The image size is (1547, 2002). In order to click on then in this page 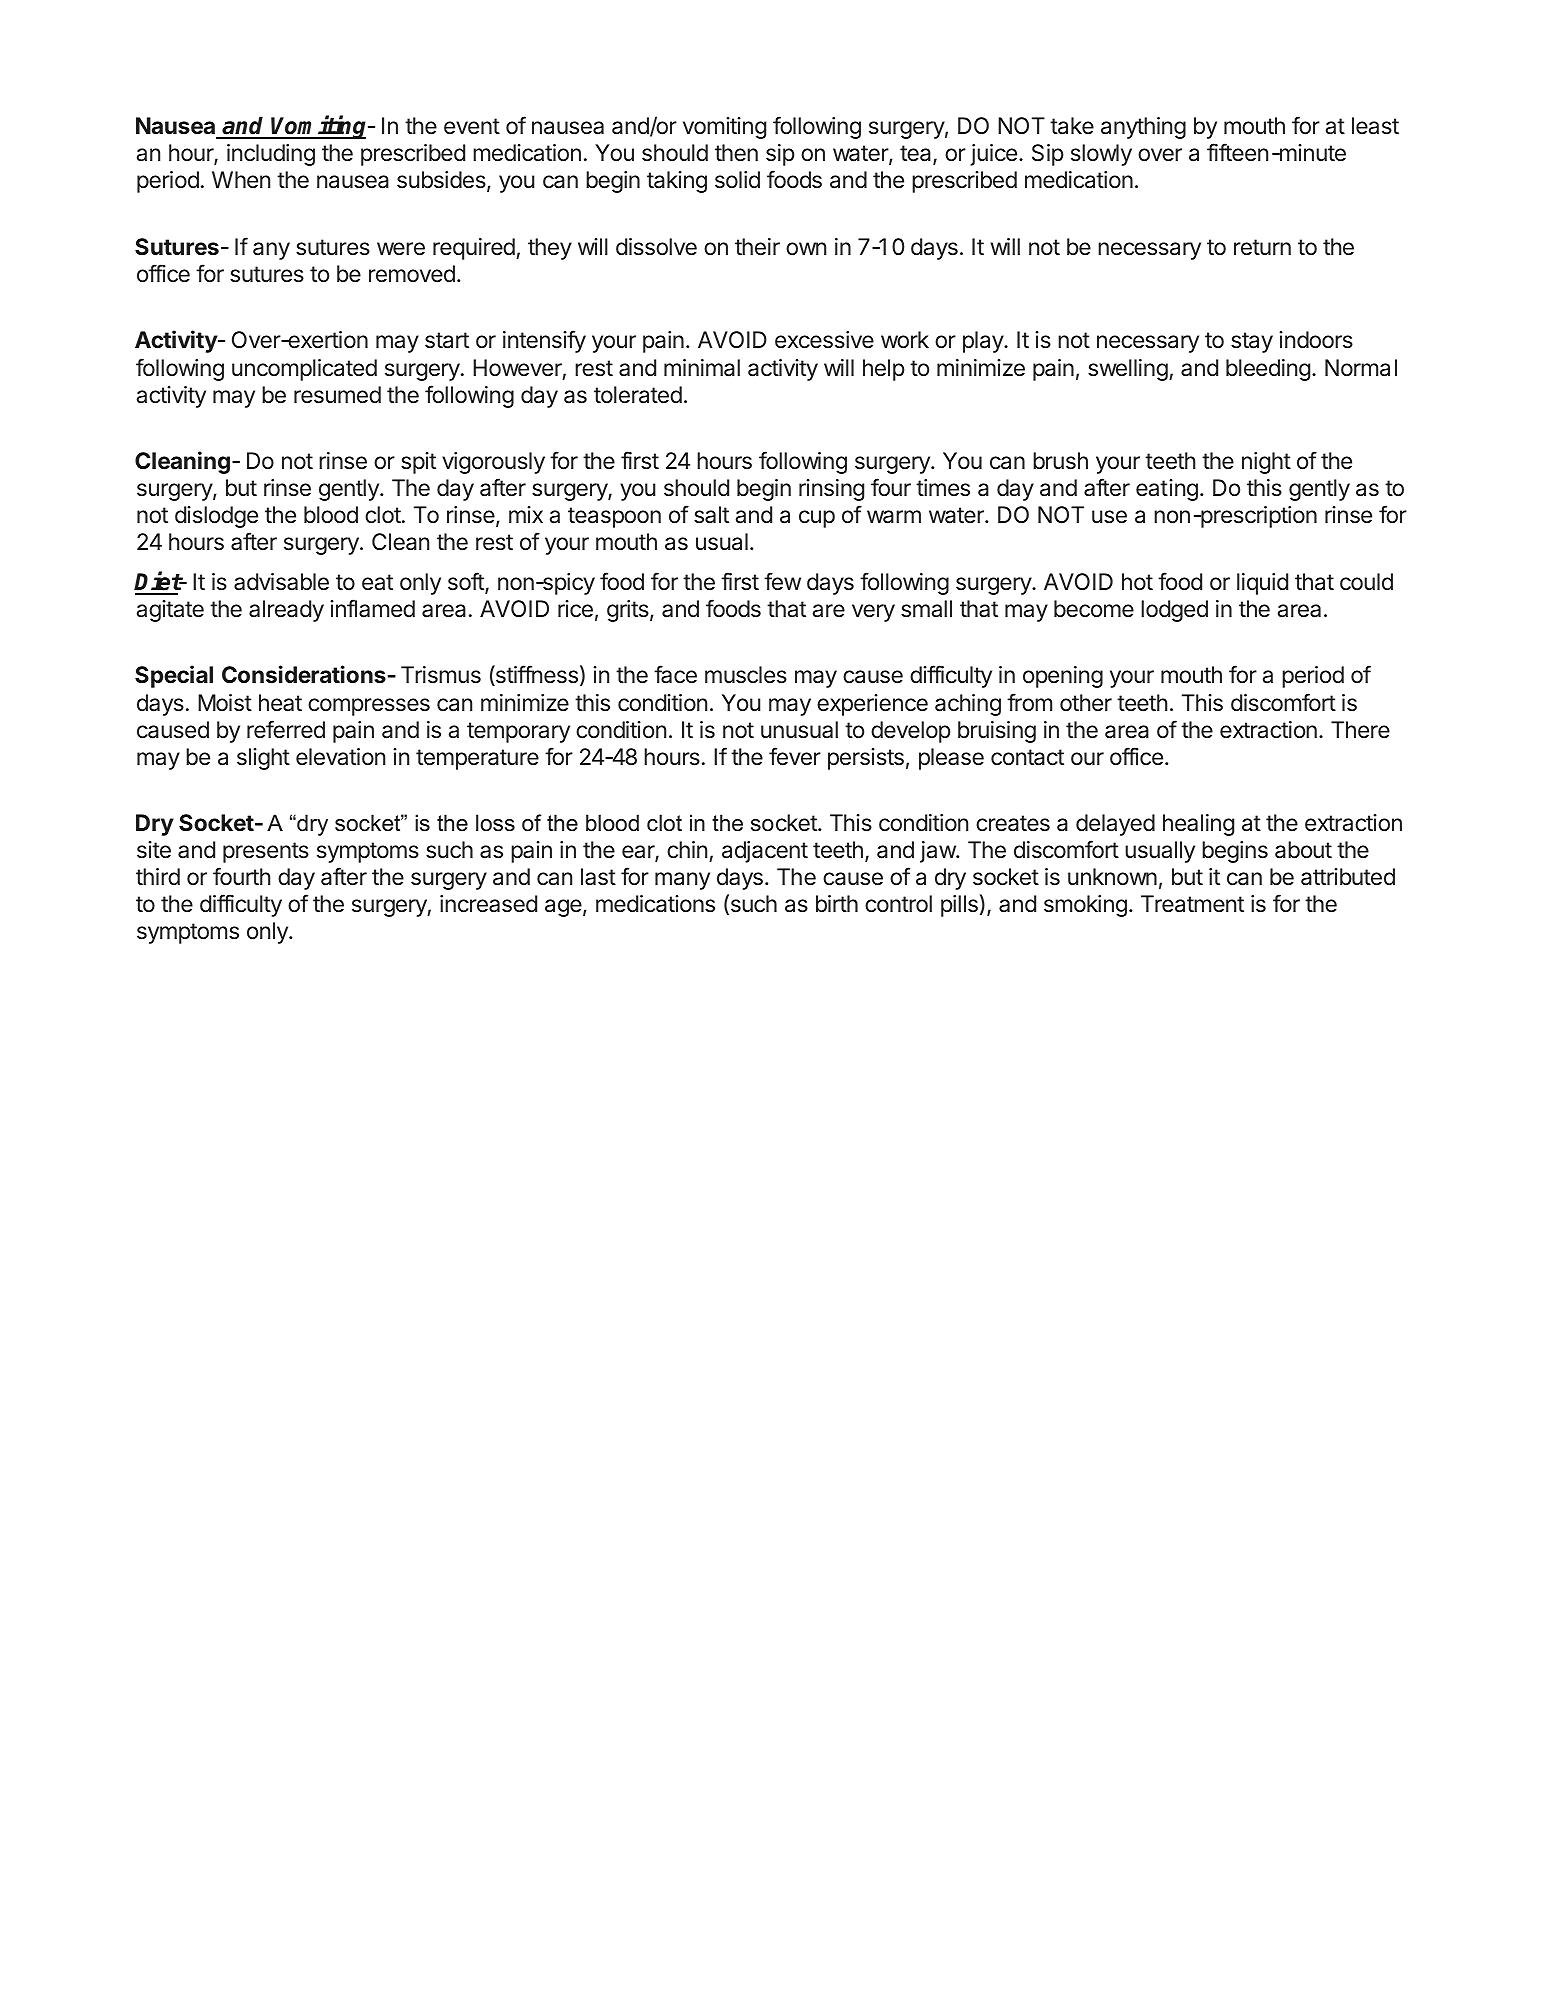, I will do `click(736, 153)`.
